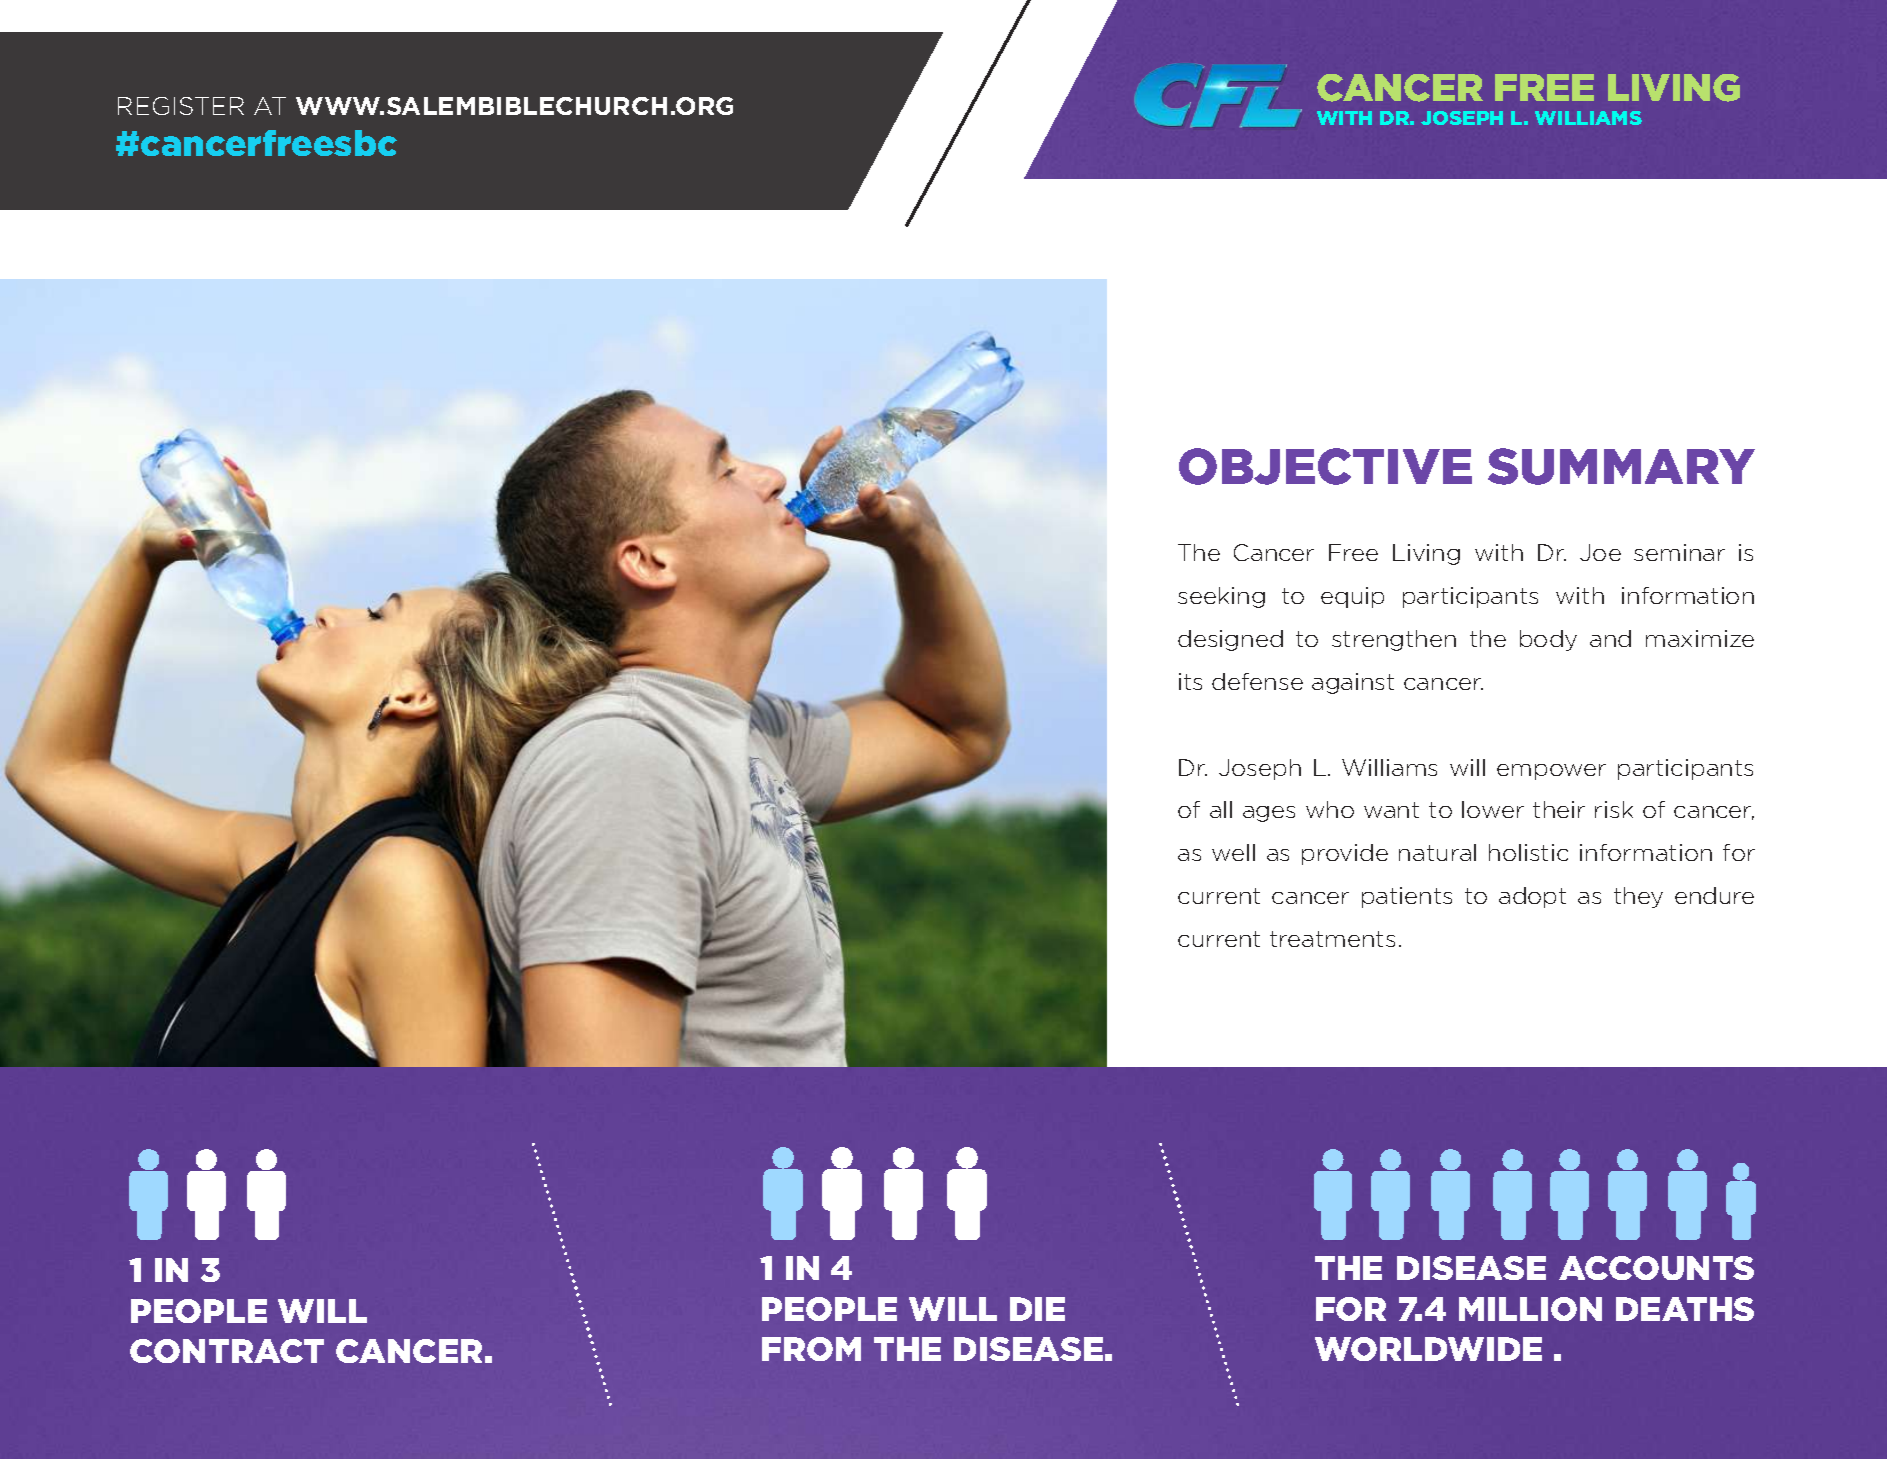  What do you see at coordinates (1325, 466) in the image?
I see `OBJECTIVE` at bounding box center [1325, 466].
